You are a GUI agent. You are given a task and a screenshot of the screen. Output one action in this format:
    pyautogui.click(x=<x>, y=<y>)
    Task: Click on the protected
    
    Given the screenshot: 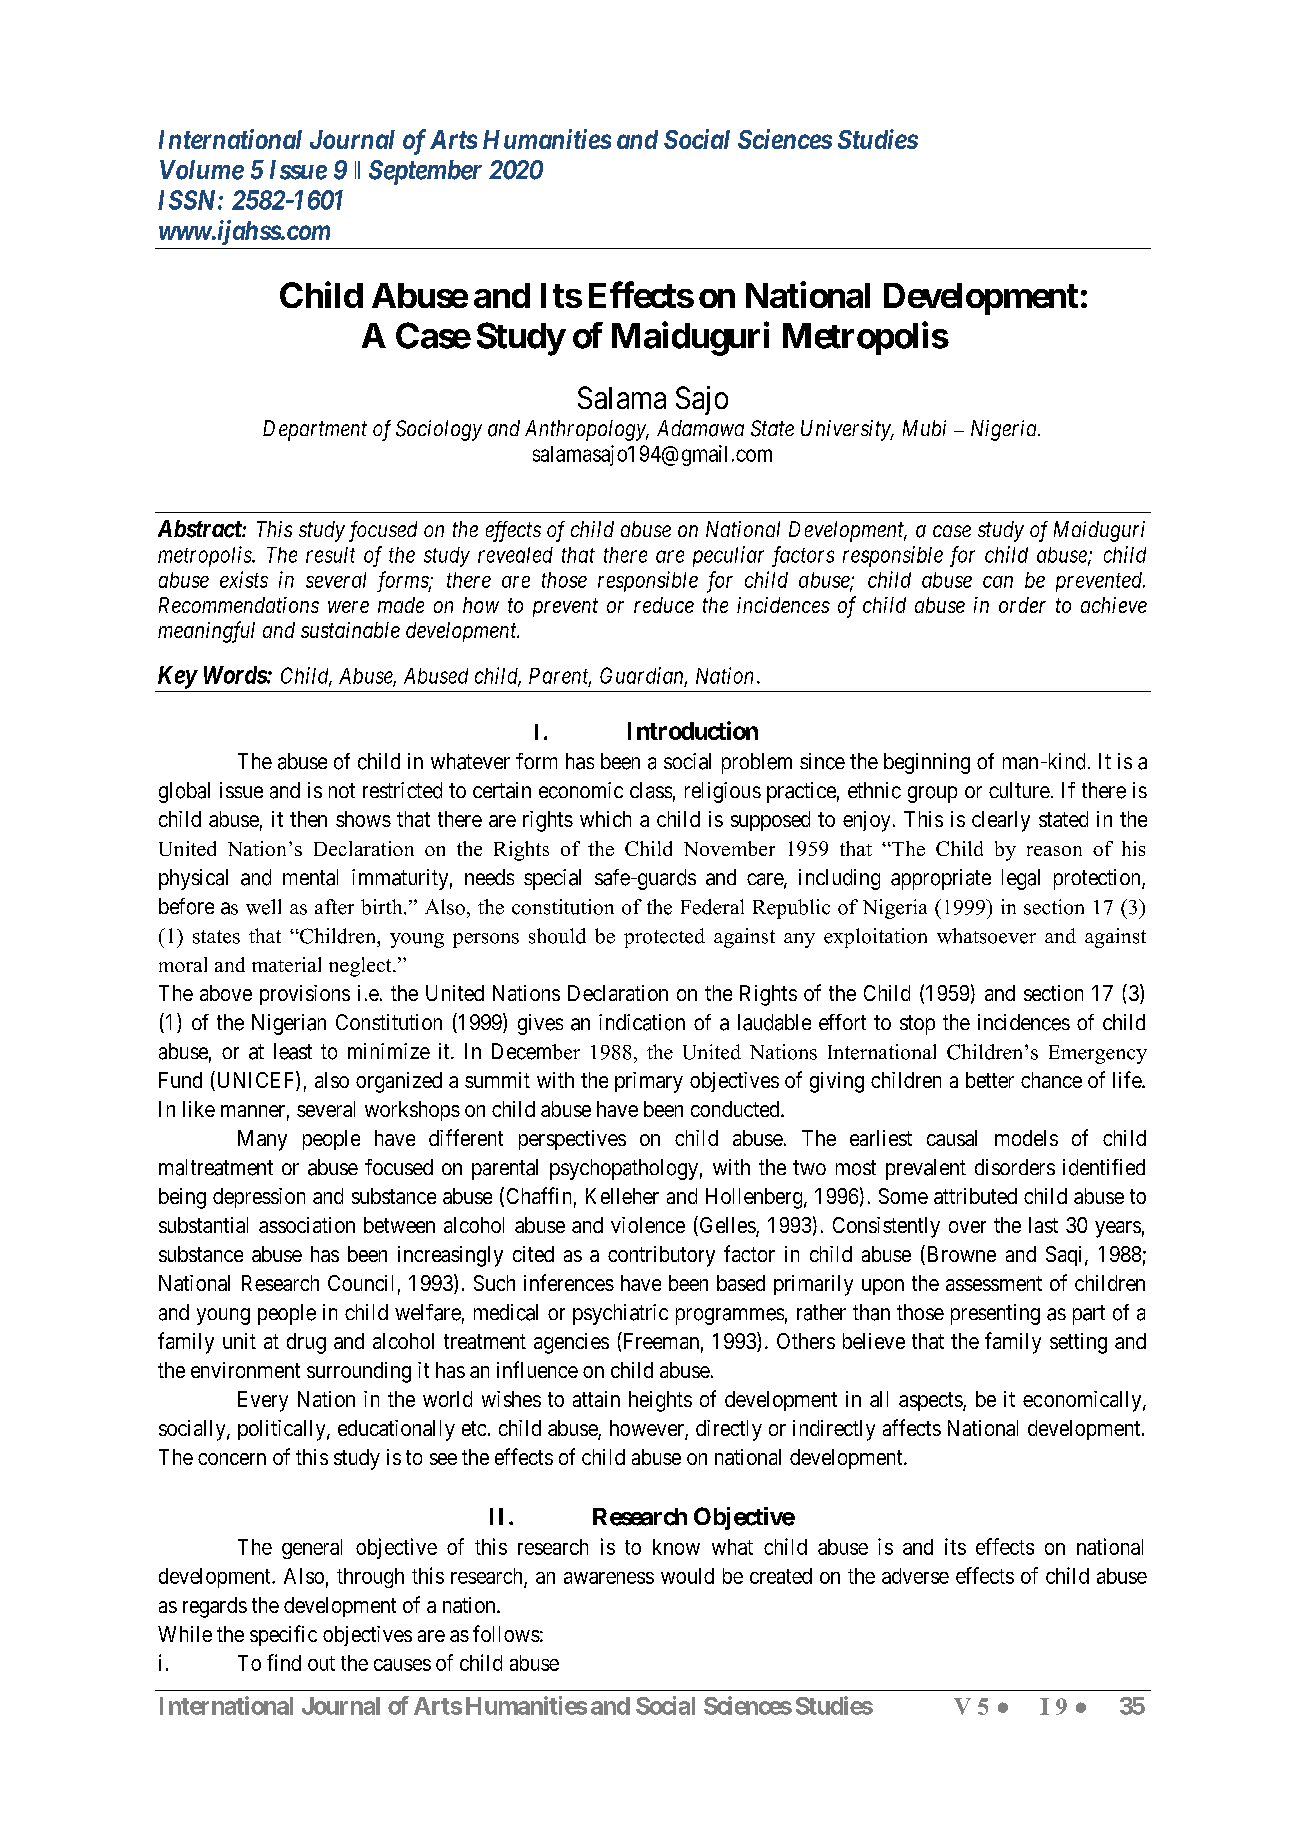 What is the action you would take?
    pyautogui.click(x=664, y=938)
